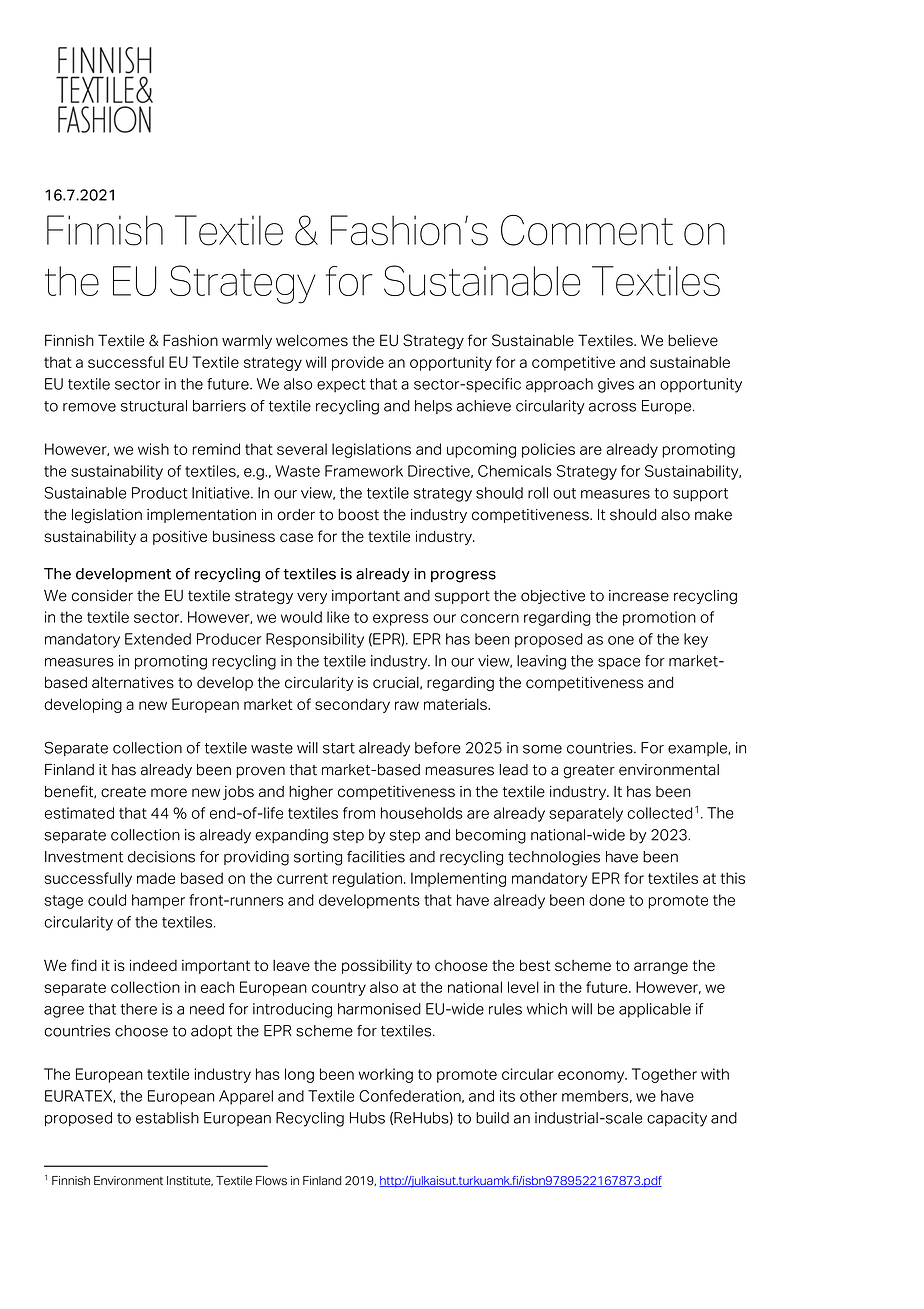 Image resolution: width=924 pixels, height=1309 pixels. I want to click on warmly, so click(247, 342).
